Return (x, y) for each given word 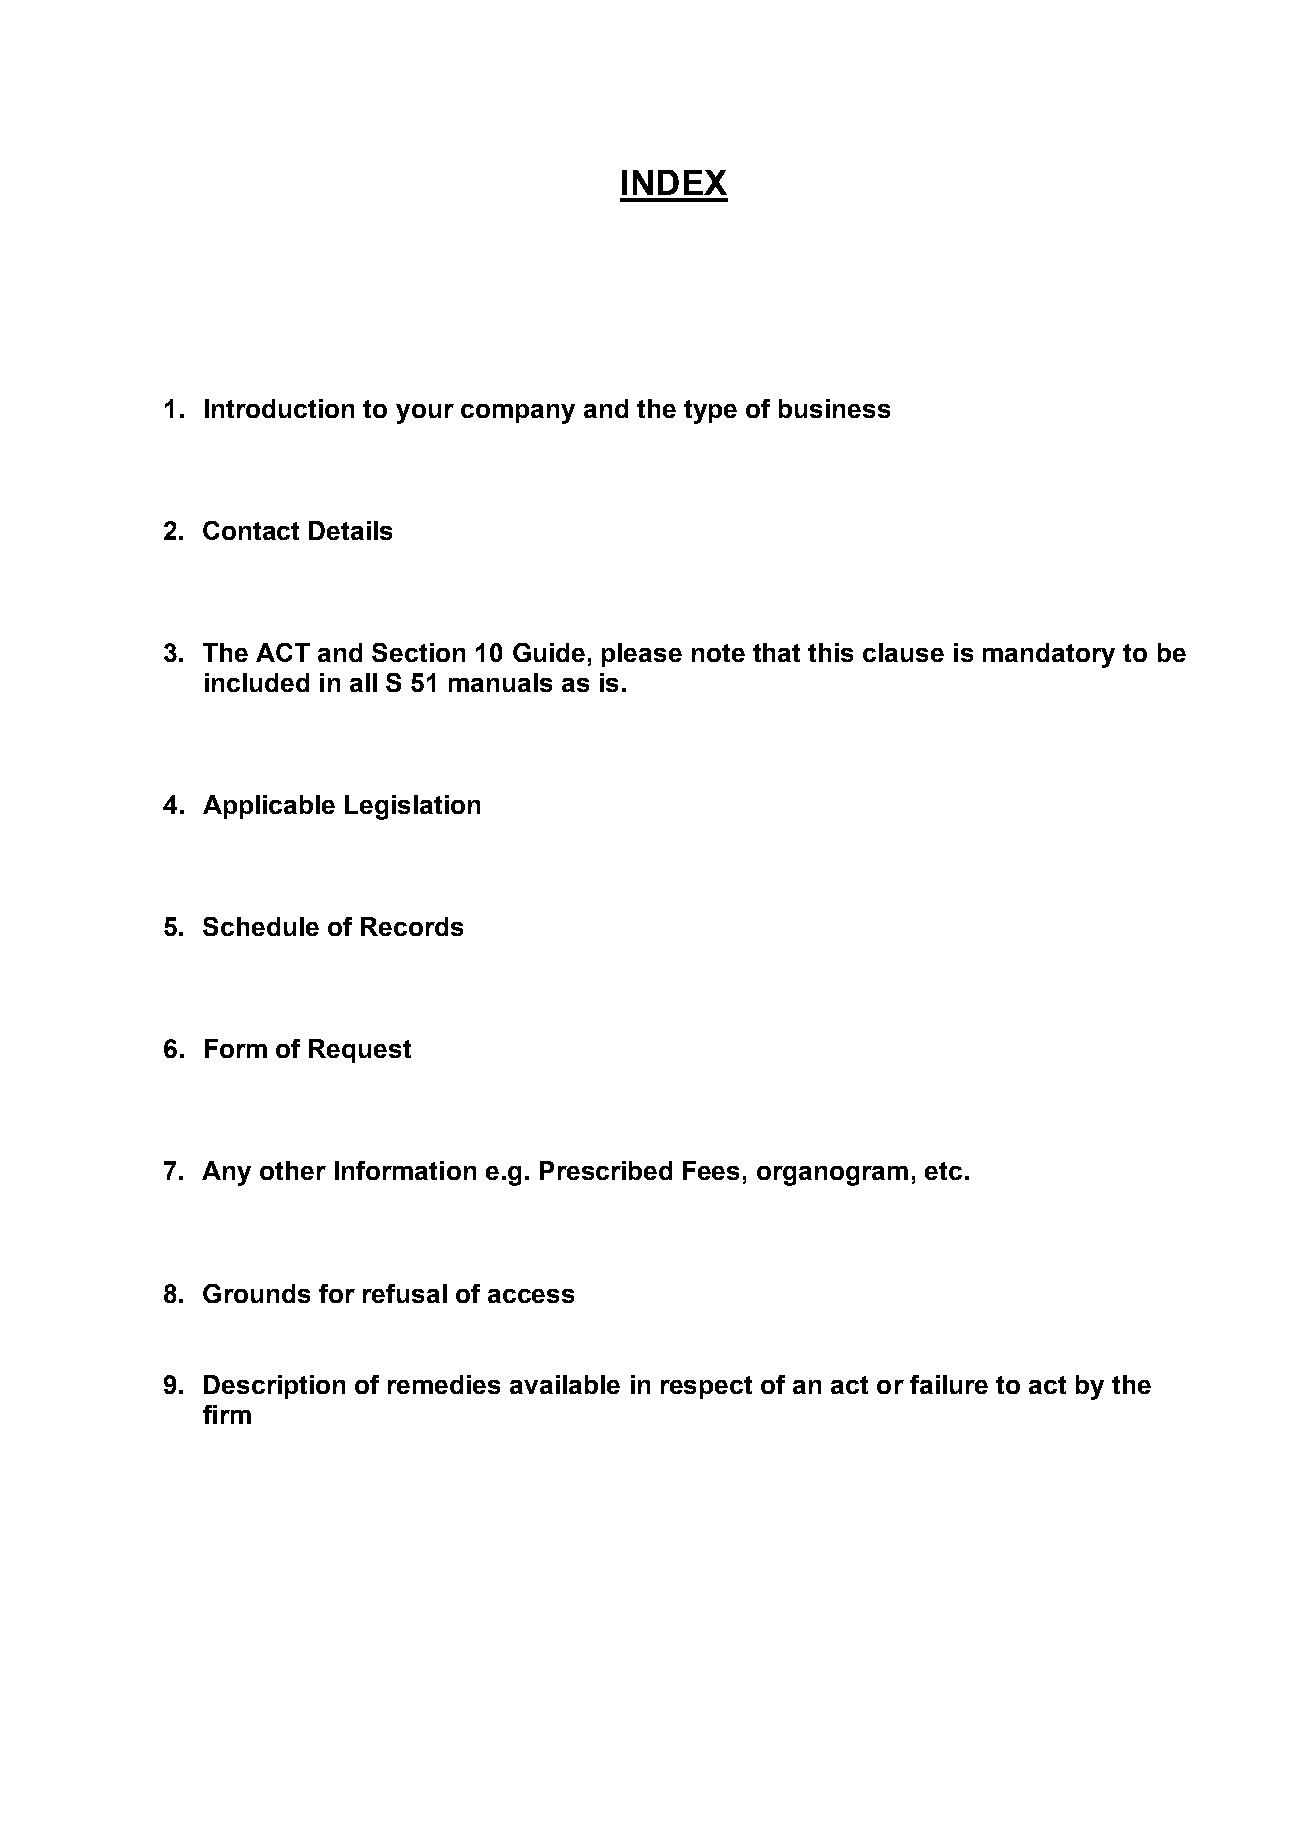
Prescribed (606, 1170)
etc (943, 1171)
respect (706, 1387)
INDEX (674, 182)
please (642, 655)
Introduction (279, 408)
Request (360, 1051)
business (834, 408)
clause (903, 652)
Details (350, 530)
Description (274, 1387)
